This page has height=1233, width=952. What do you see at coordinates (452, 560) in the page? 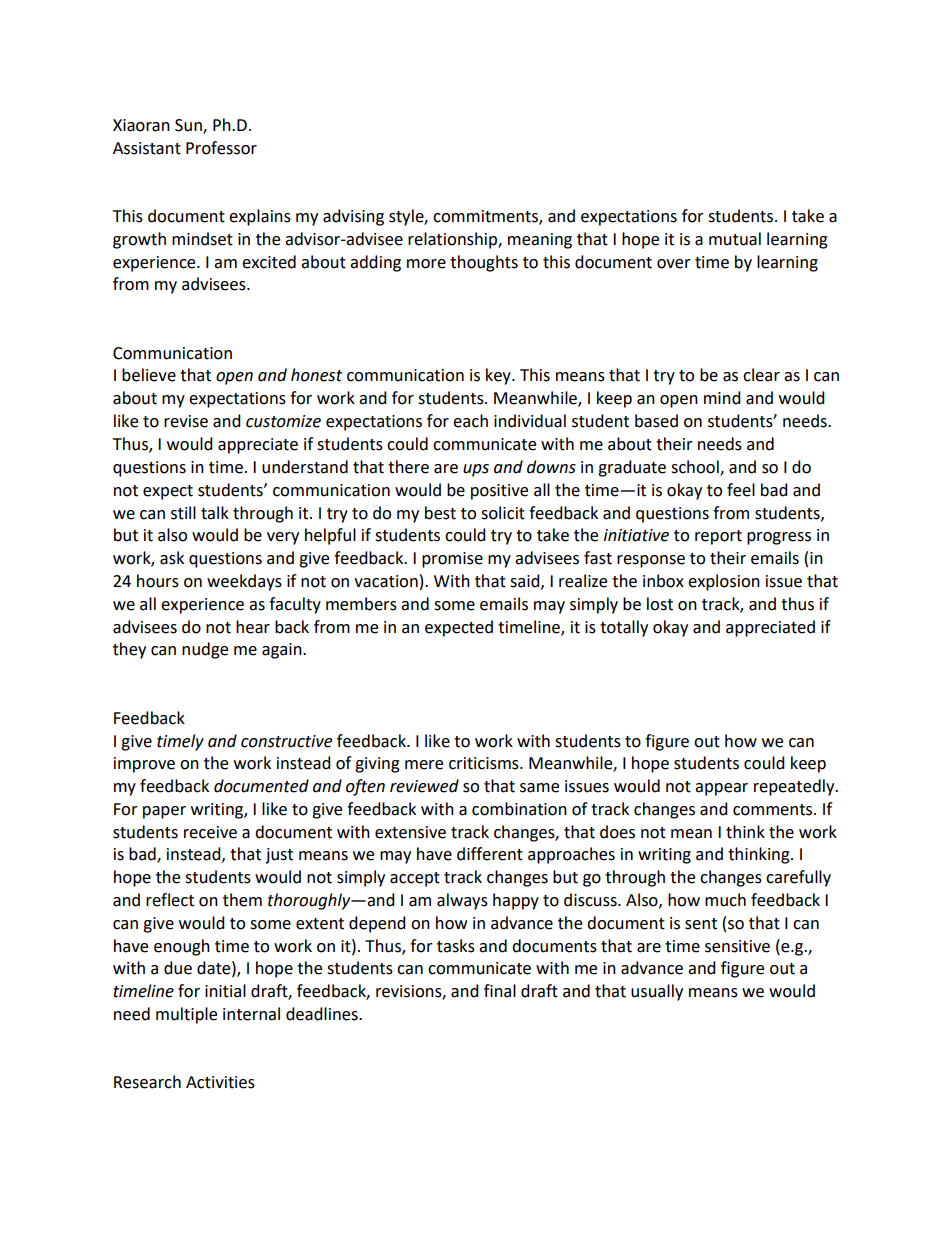
I see `promise` at bounding box center [452, 560].
